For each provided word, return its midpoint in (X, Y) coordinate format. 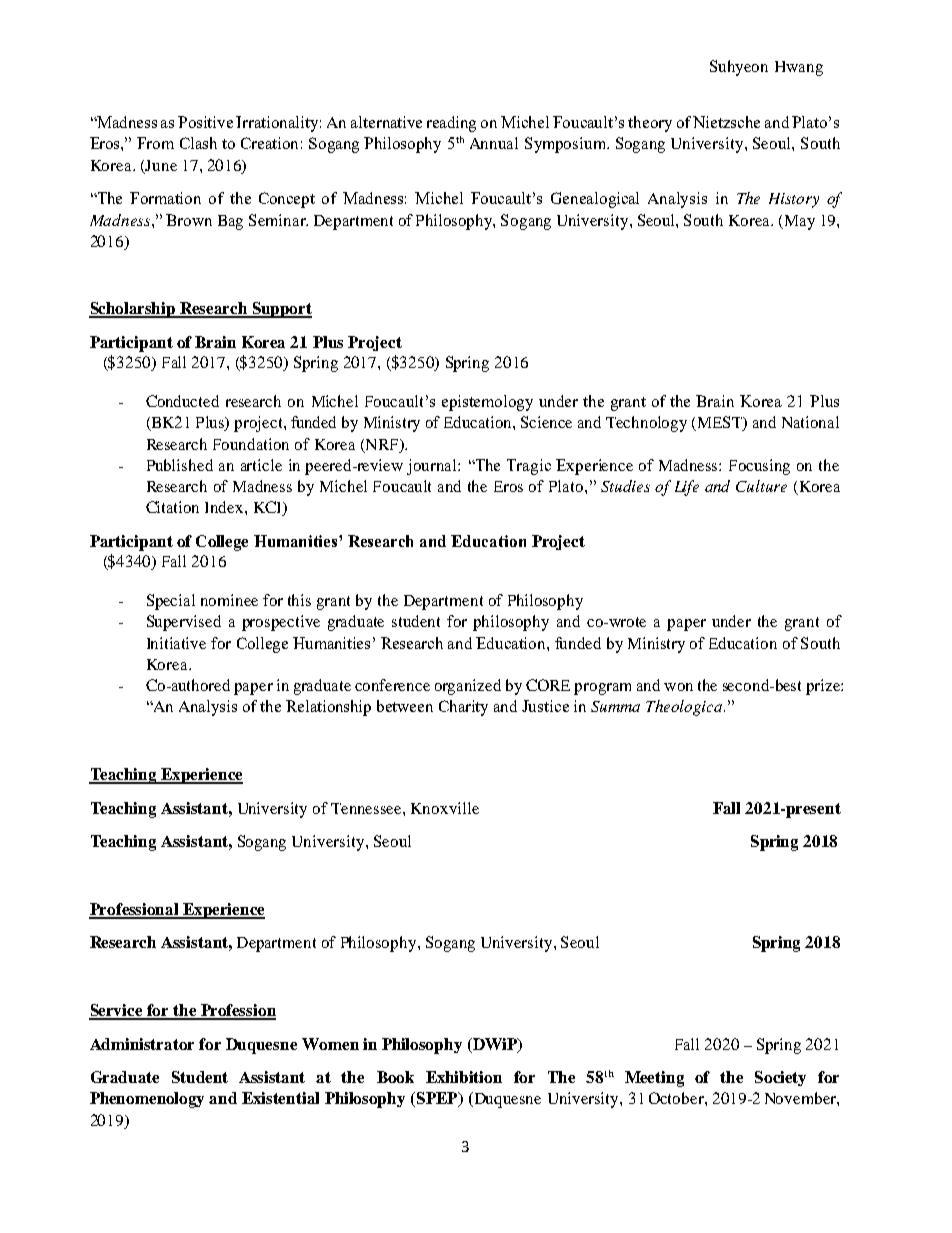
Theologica (685, 708)
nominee (229, 600)
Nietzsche (726, 122)
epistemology (487, 403)
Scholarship (133, 310)
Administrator (142, 1044)
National (810, 422)
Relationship (328, 708)
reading (451, 124)
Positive (205, 122)
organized (468, 687)
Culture (761, 486)
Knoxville (445, 808)
